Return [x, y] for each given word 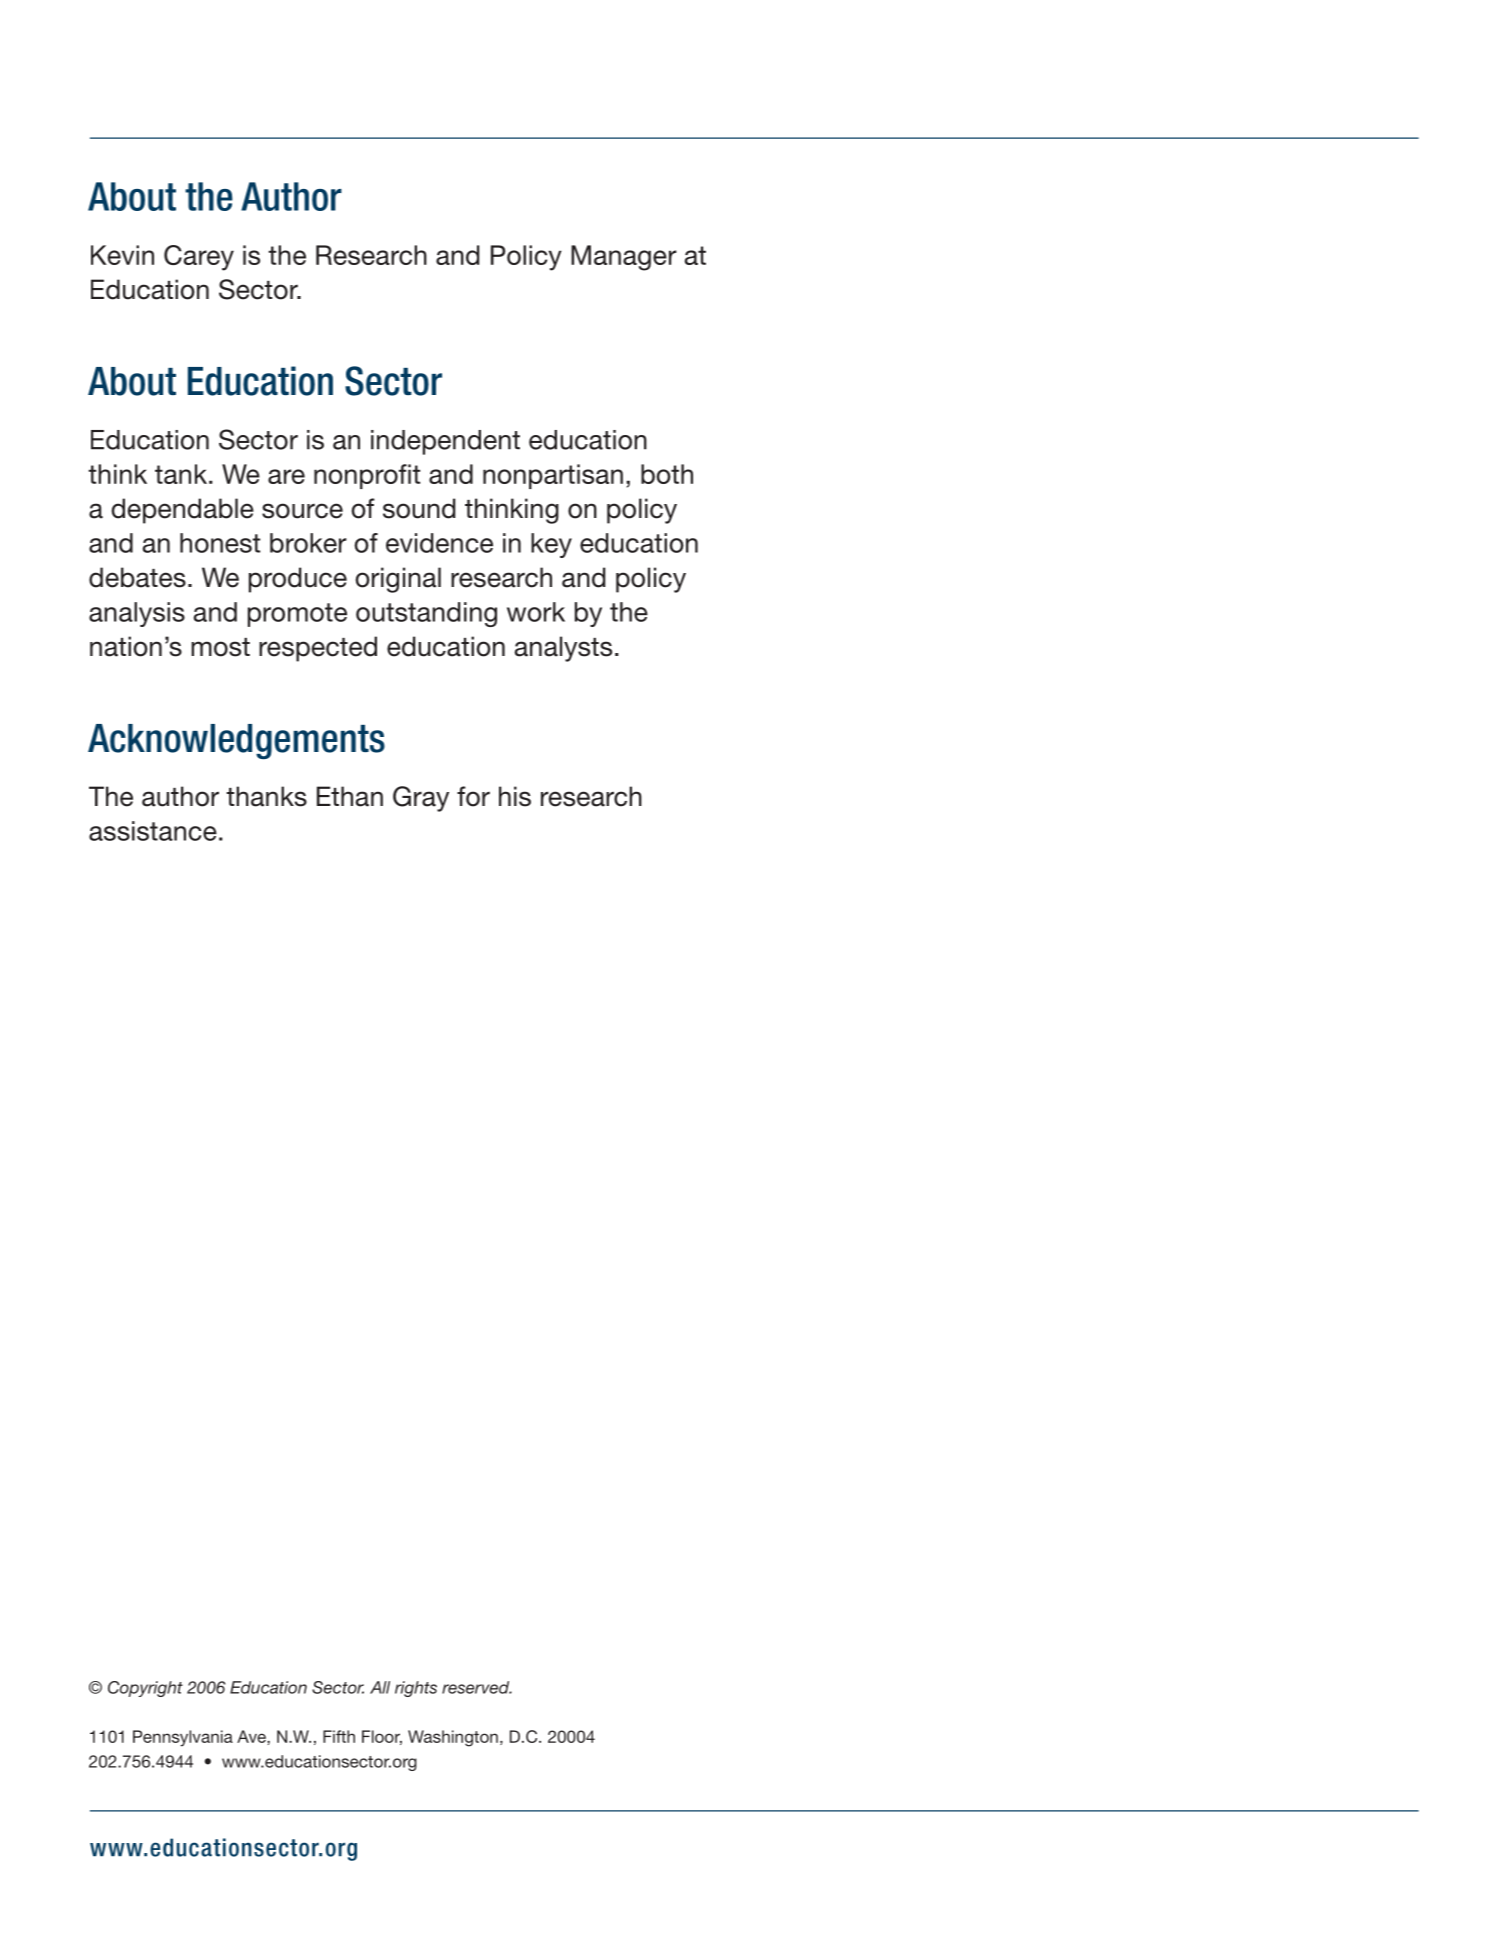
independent [445, 442]
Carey [199, 258]
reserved [477, 1687]
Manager [624, 258]
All [380, 1687]
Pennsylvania [183, 1738]
